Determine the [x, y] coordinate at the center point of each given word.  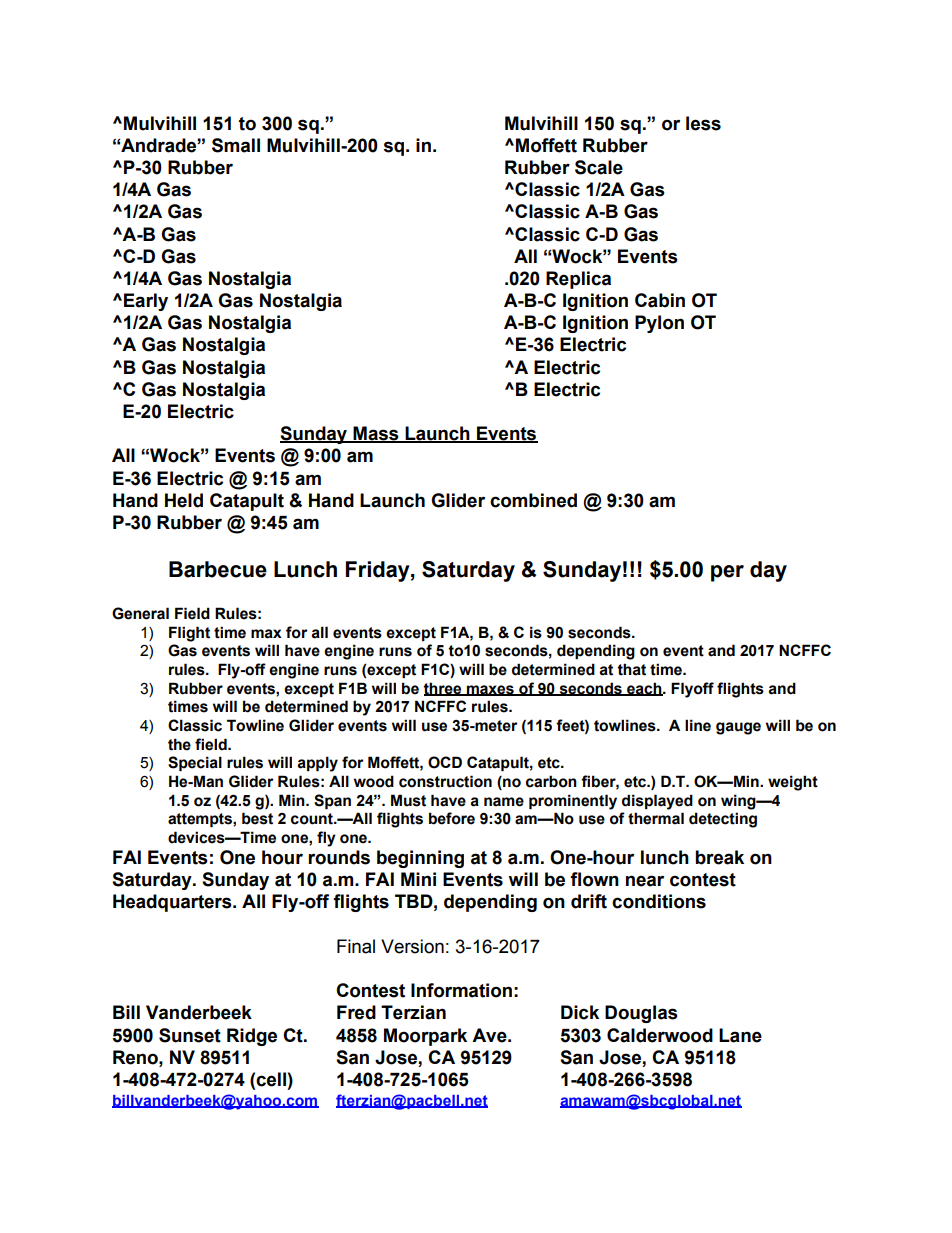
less [703, 123]
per [727, 573]
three [443, 689]
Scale [599, 167]
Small [236, 145]
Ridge [252, 1037]
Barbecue [218, 569]
